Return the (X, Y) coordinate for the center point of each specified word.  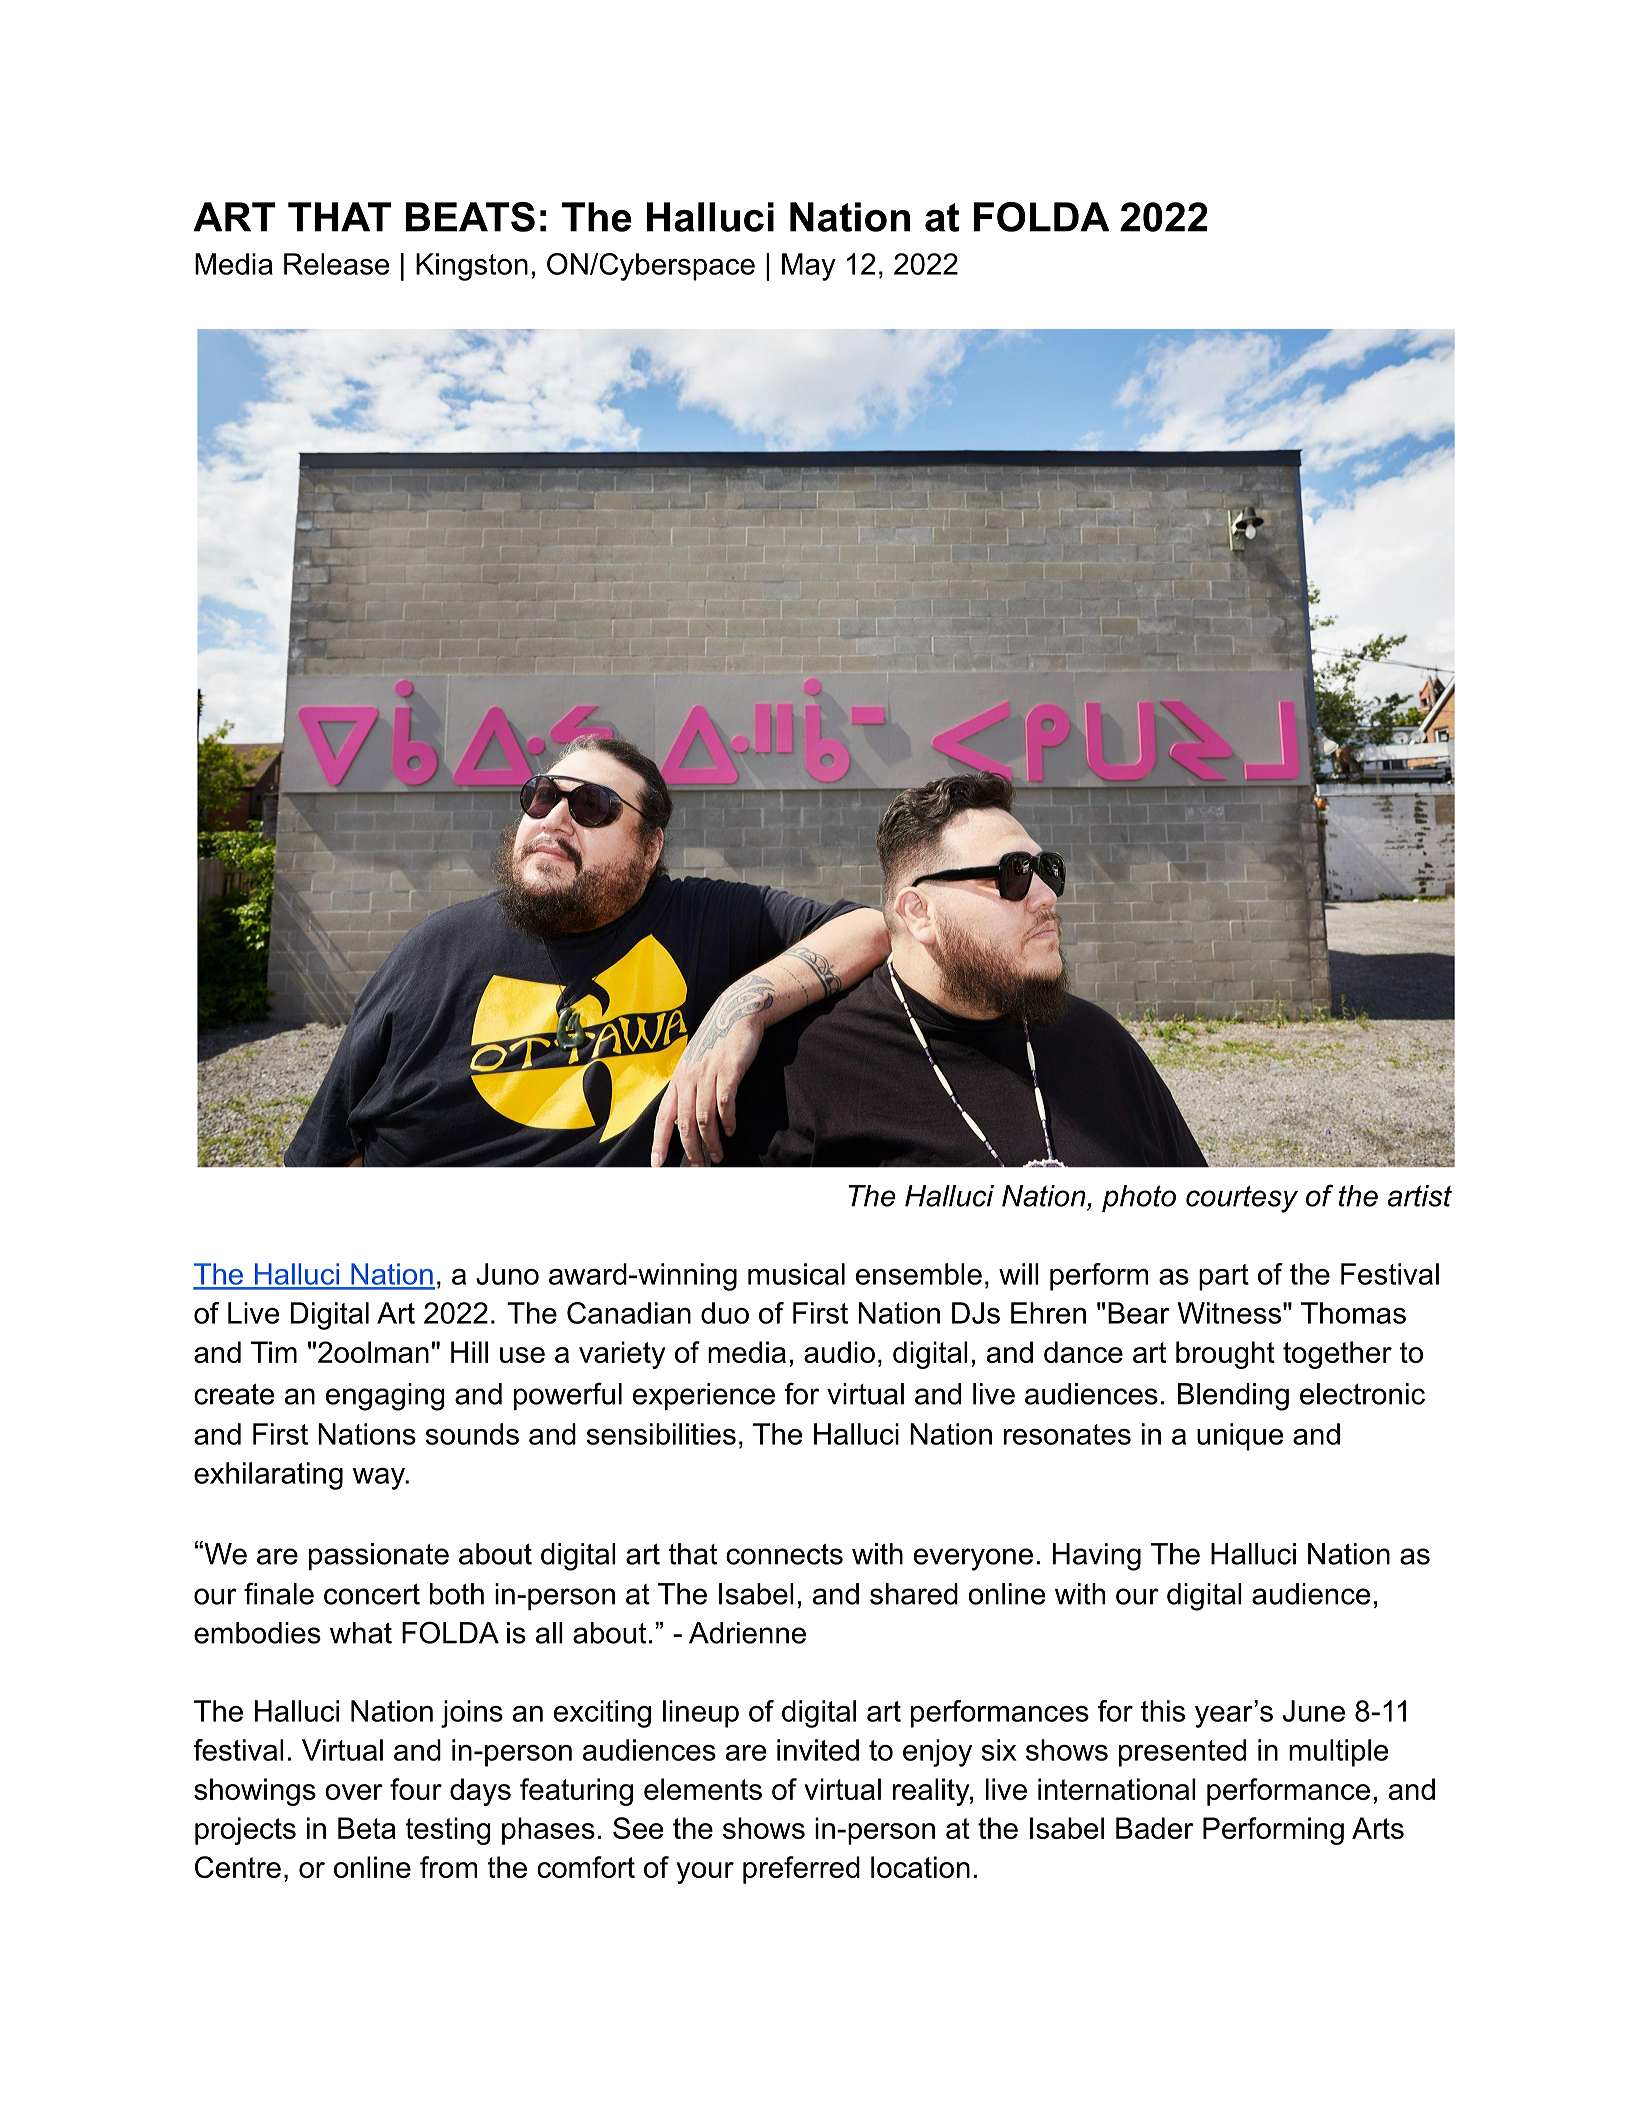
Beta (367, 1828)
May (809, 267)
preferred (801, 1870)
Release (336, 264)
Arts (1378, 1828)
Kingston (472, 267)
